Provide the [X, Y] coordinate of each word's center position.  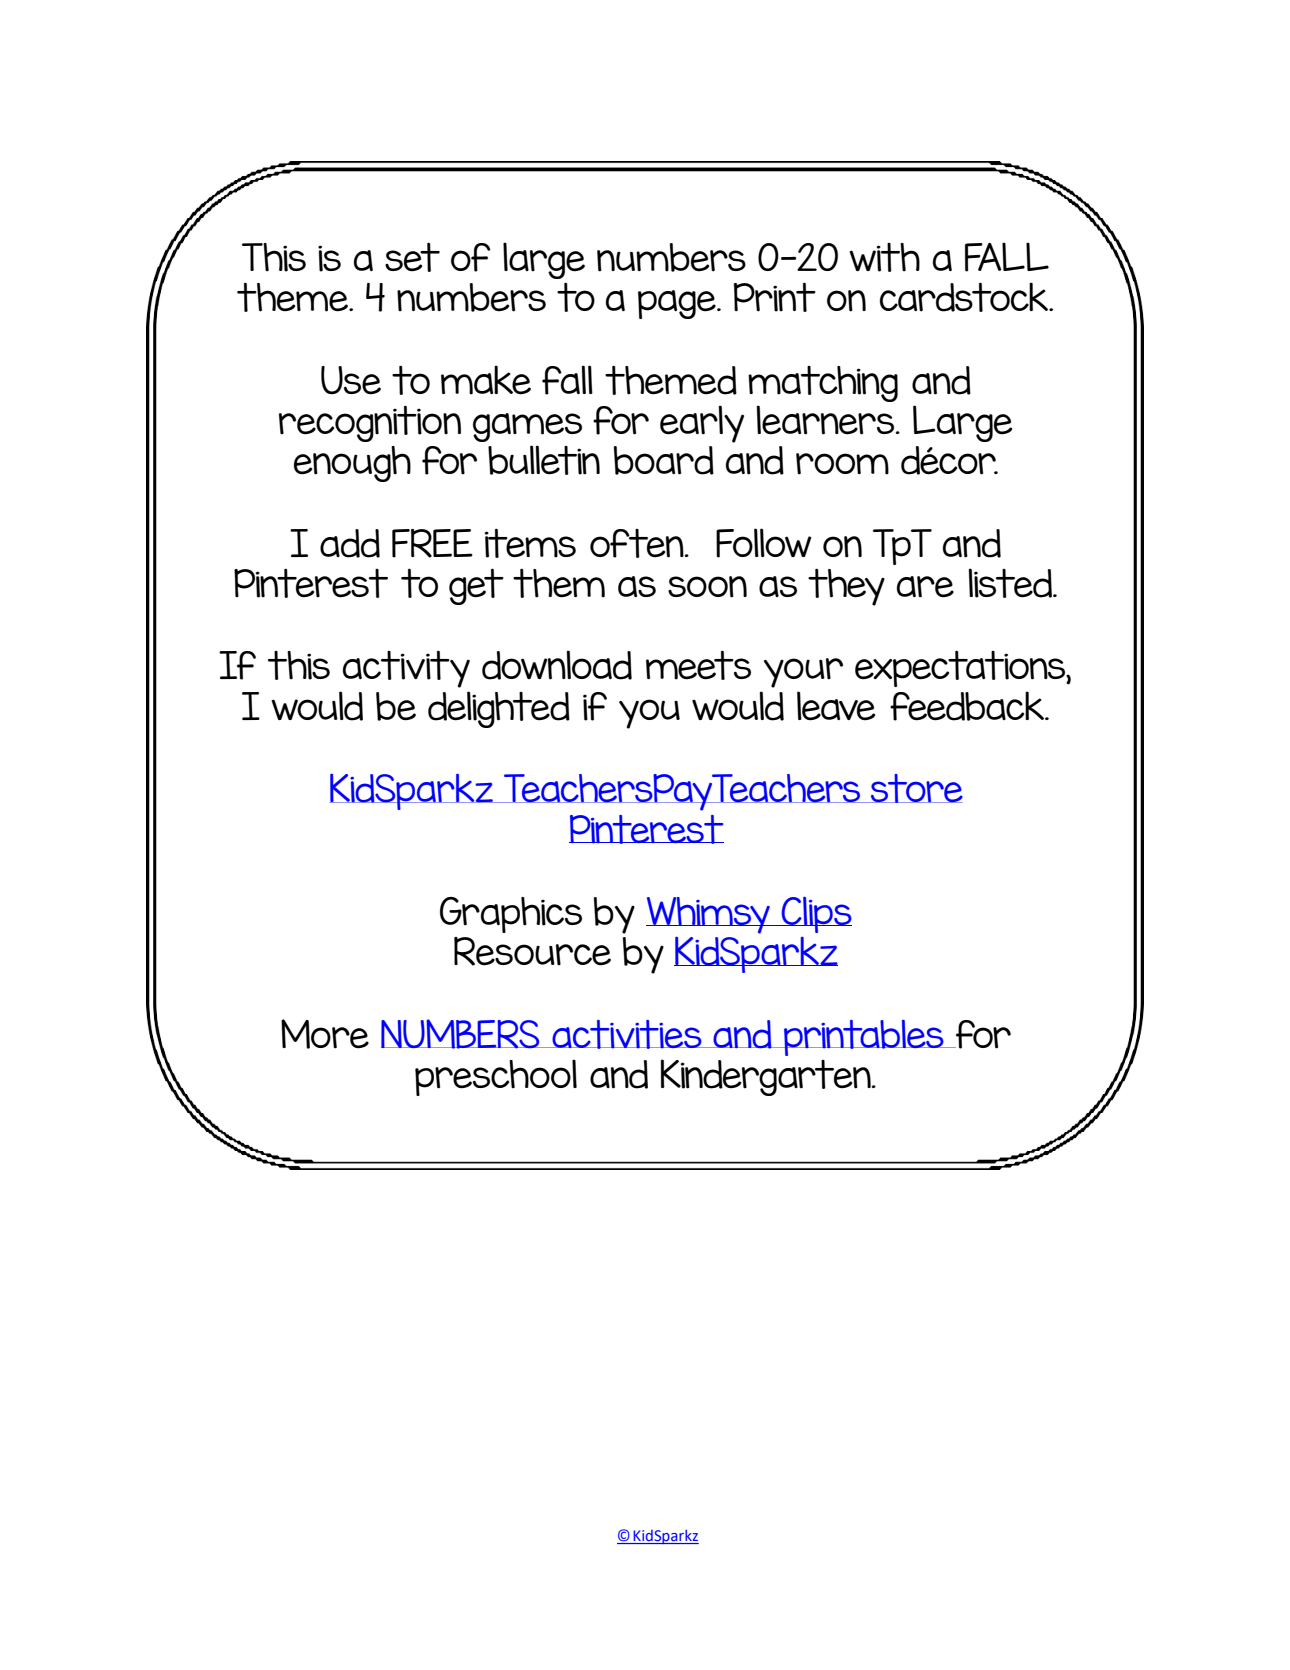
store [916, 788]
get [476, 587]
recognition [370, 424]
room [842, 464]
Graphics [511, 915]
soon [707, 587]
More [325, 1034]
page [678, 304]
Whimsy [709, 915]
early [702, 424]
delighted [499, 709]
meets [698, 665]
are [925, 587]
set [412, 257]
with [884, 257]
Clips [815, 915]
